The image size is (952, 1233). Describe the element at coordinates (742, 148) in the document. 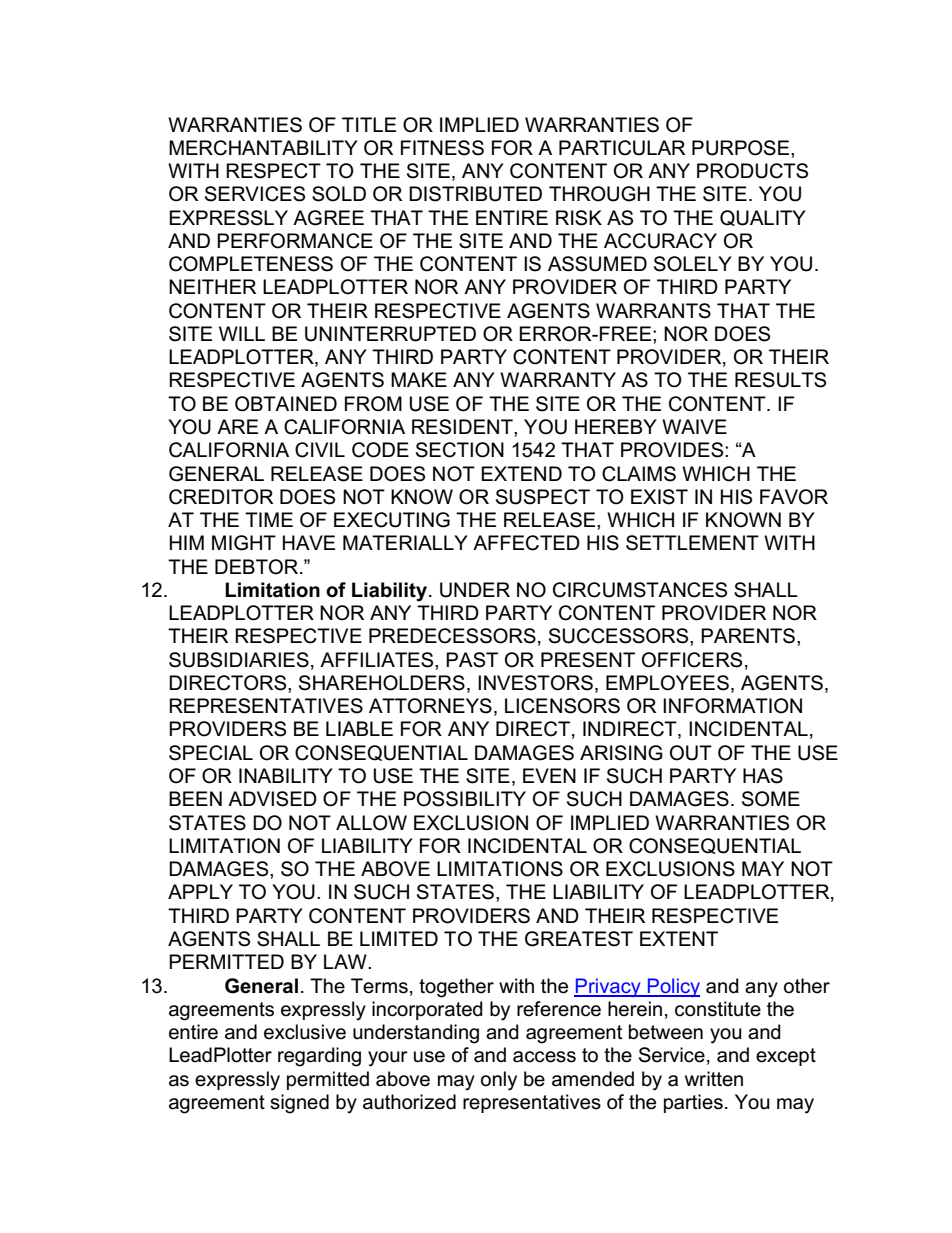

I see `PURPOSE` at that location.
